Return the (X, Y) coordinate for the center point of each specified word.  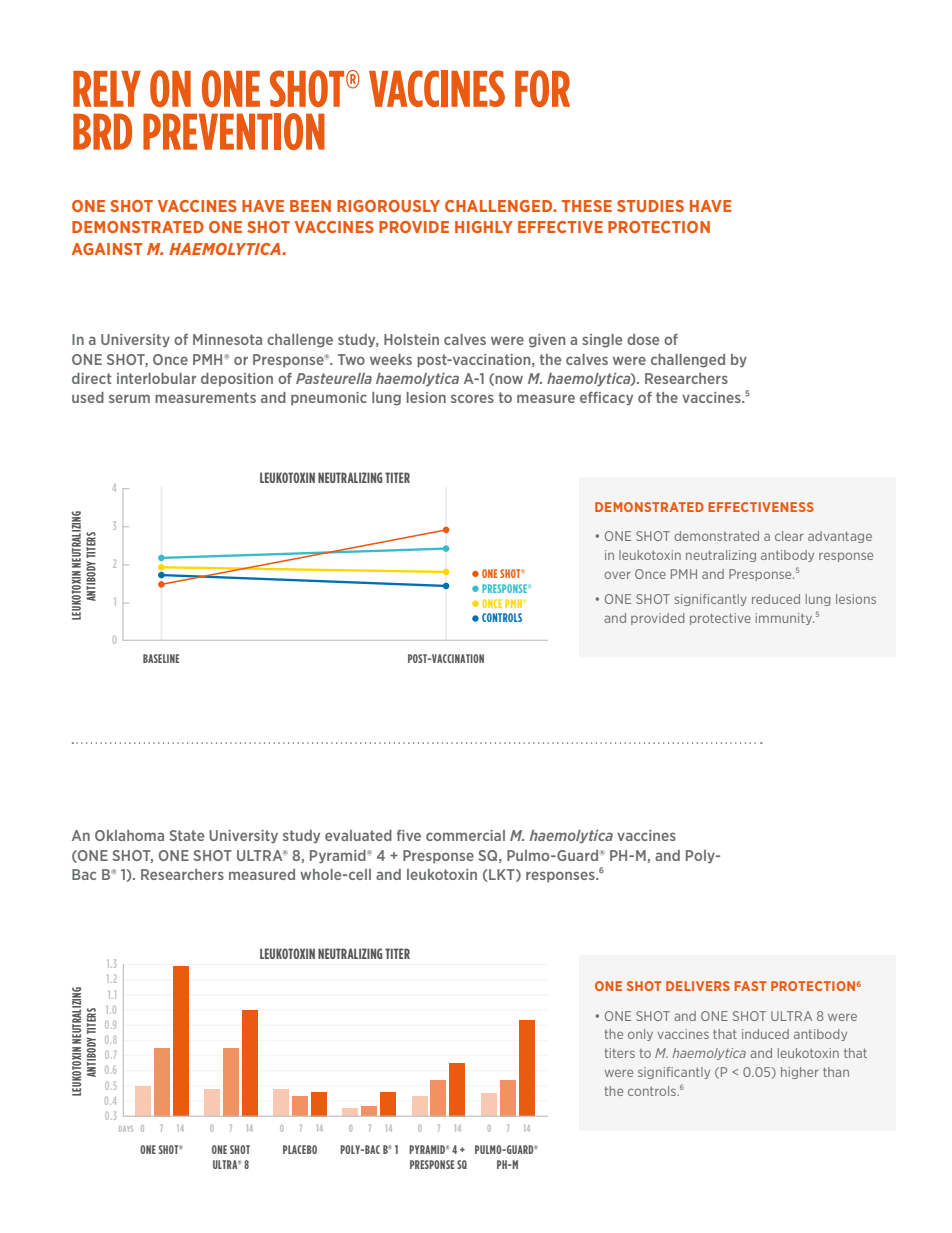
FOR (542, 88)
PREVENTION (234, 131)
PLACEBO (300, 1149)
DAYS (126, 1129)
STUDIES (650, 206)
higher (800, 1073)
